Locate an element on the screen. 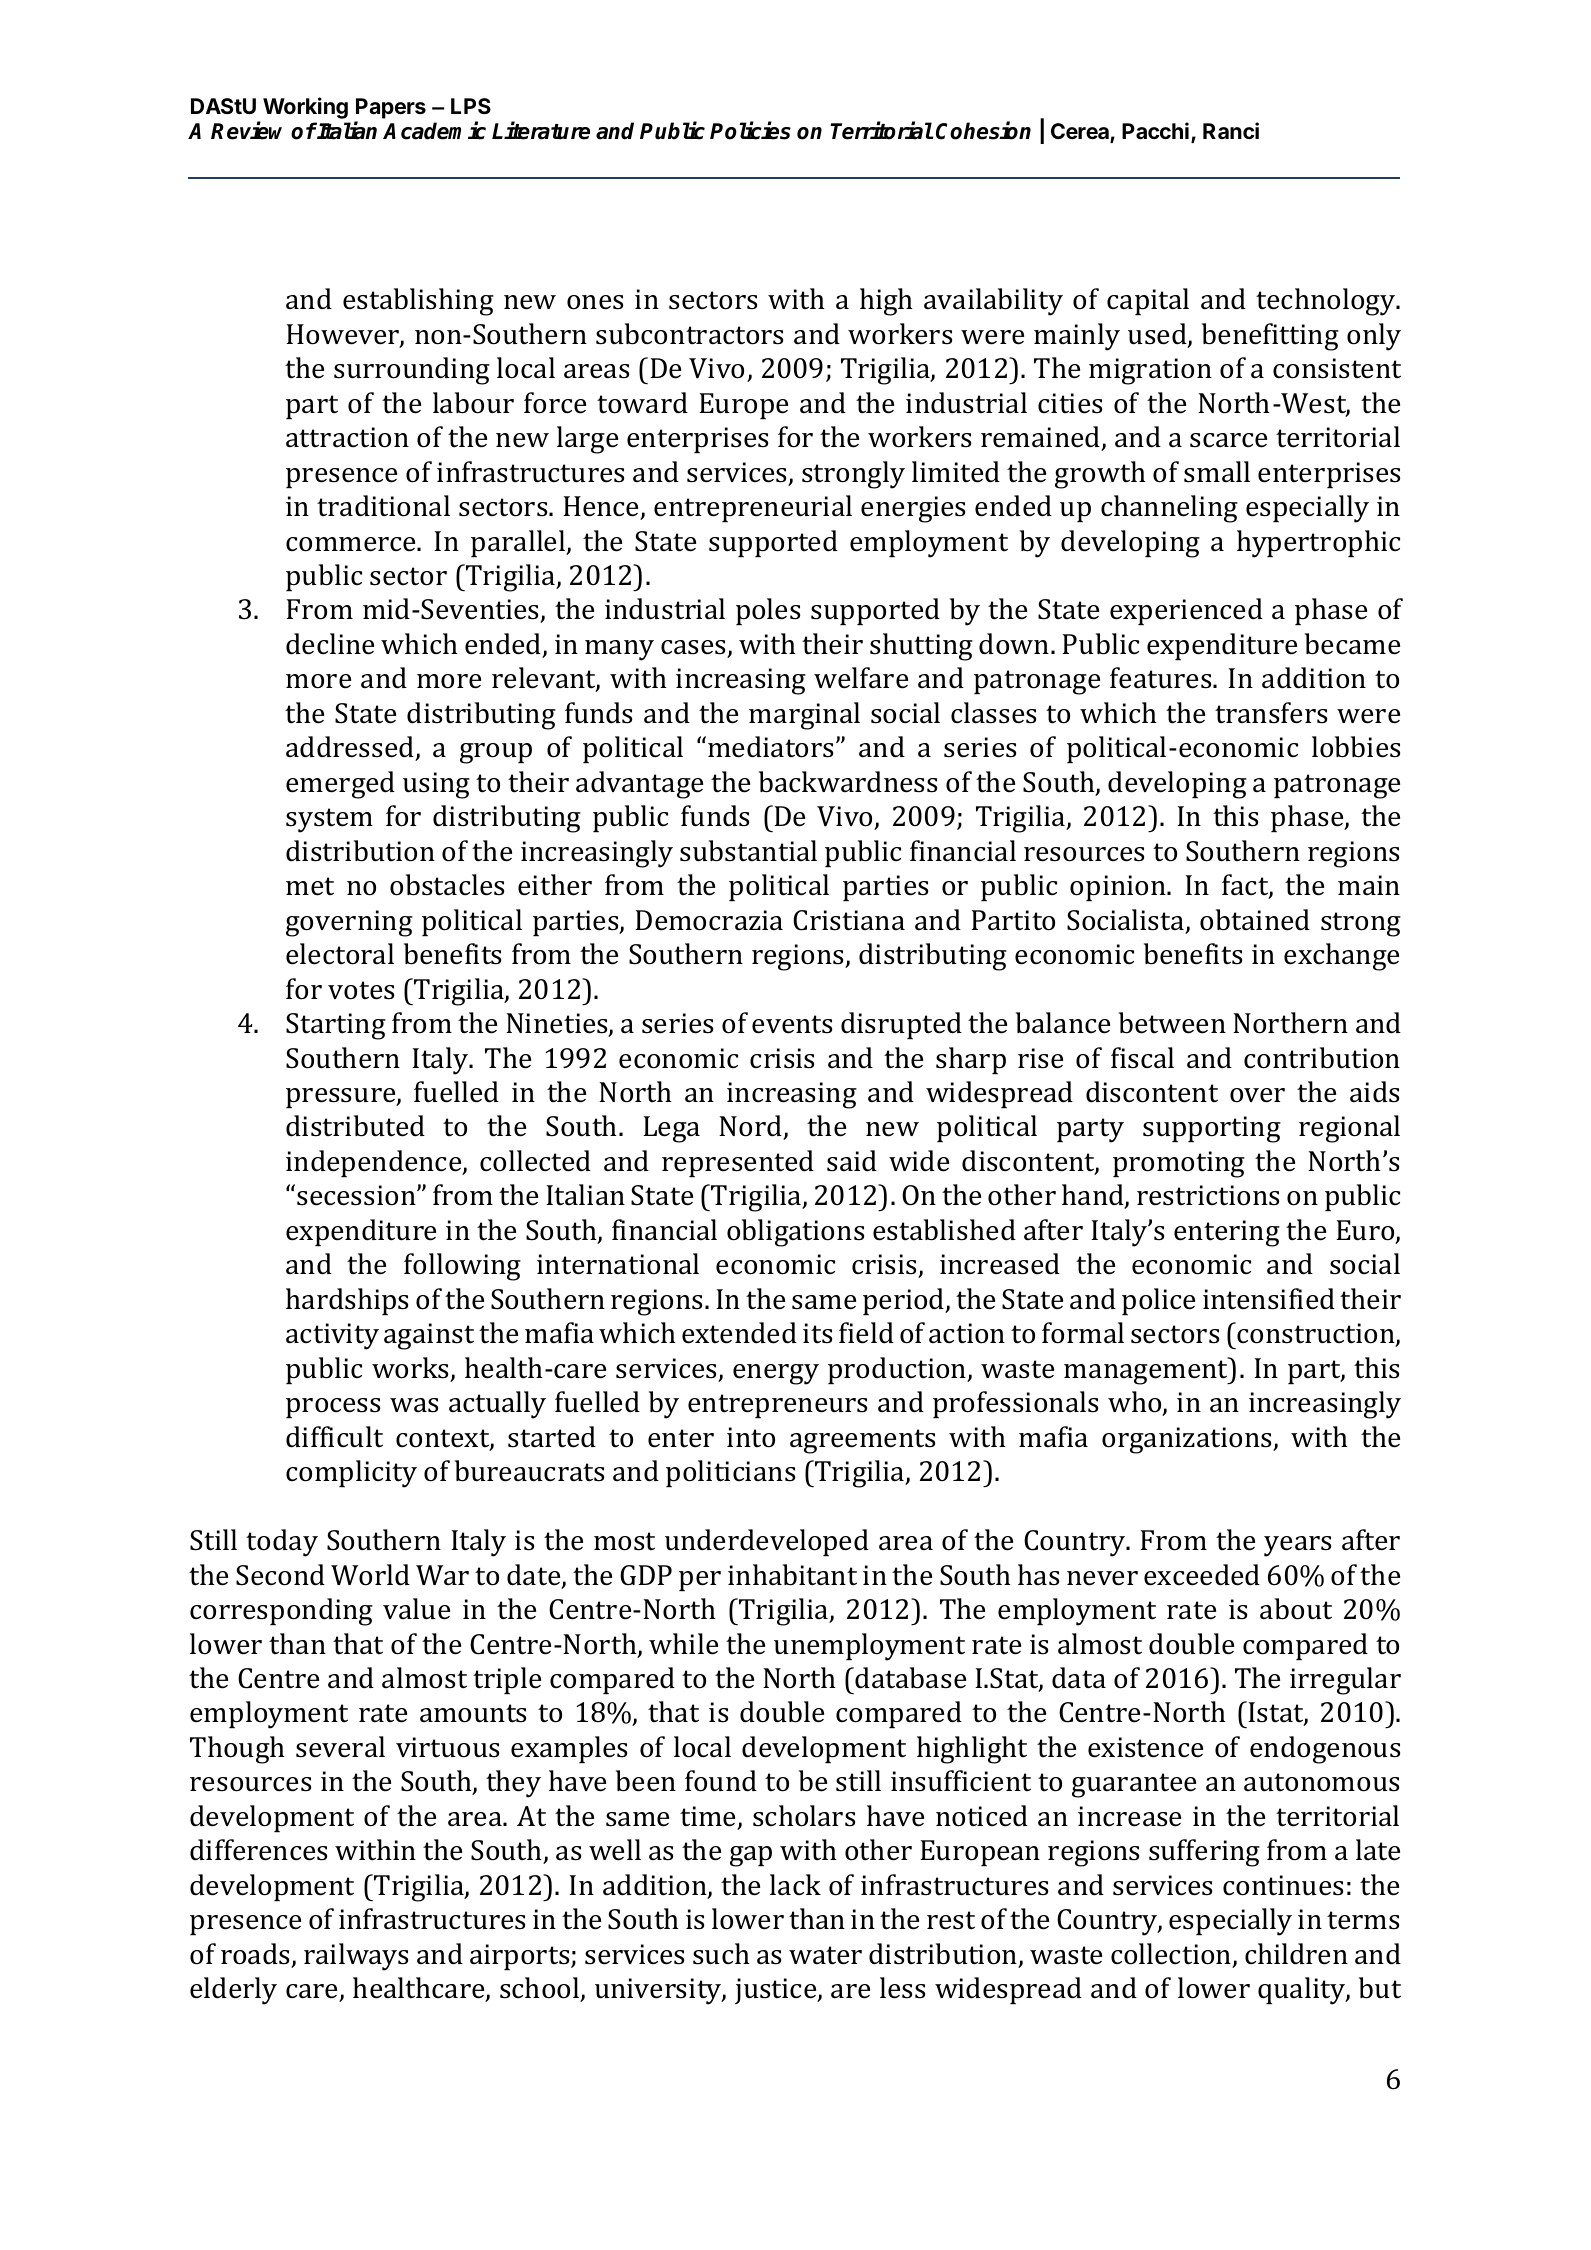 This screenshot has width=1591, height=2250. addressed is located at coordinates (351, 748).
